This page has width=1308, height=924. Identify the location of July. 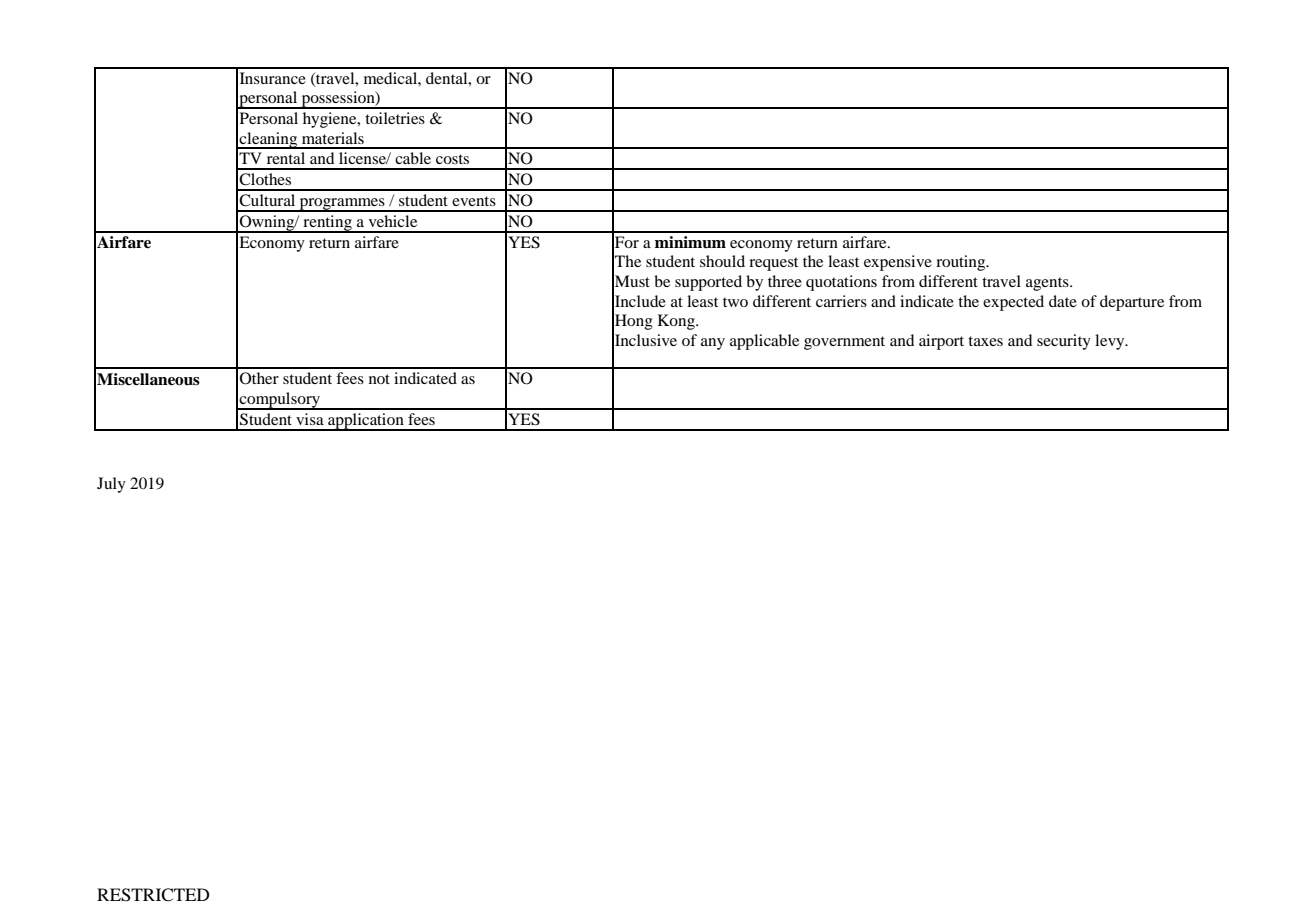
(111, 485).
